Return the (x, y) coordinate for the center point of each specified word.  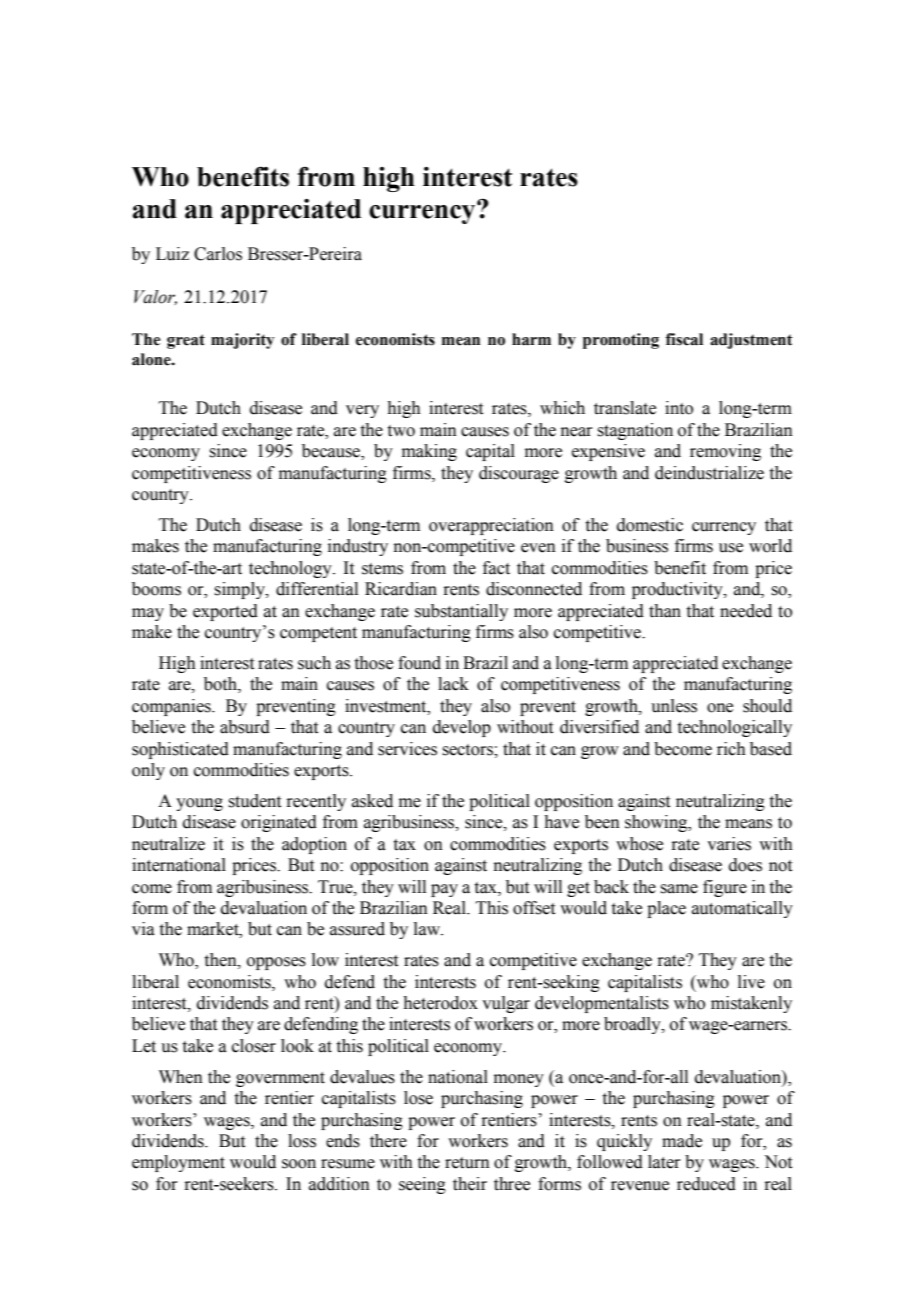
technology (291, 569)
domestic (650, 525)
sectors (468, 750)
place (666, 909)
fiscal (684, 339)
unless (674, 706)
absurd (245, 727)
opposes (276, 963)
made (682, 1141)
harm (531, 339)
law (428, 929)
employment (178, 1163)
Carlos (218, 254)
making (429, 452)
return (467, 1163)
